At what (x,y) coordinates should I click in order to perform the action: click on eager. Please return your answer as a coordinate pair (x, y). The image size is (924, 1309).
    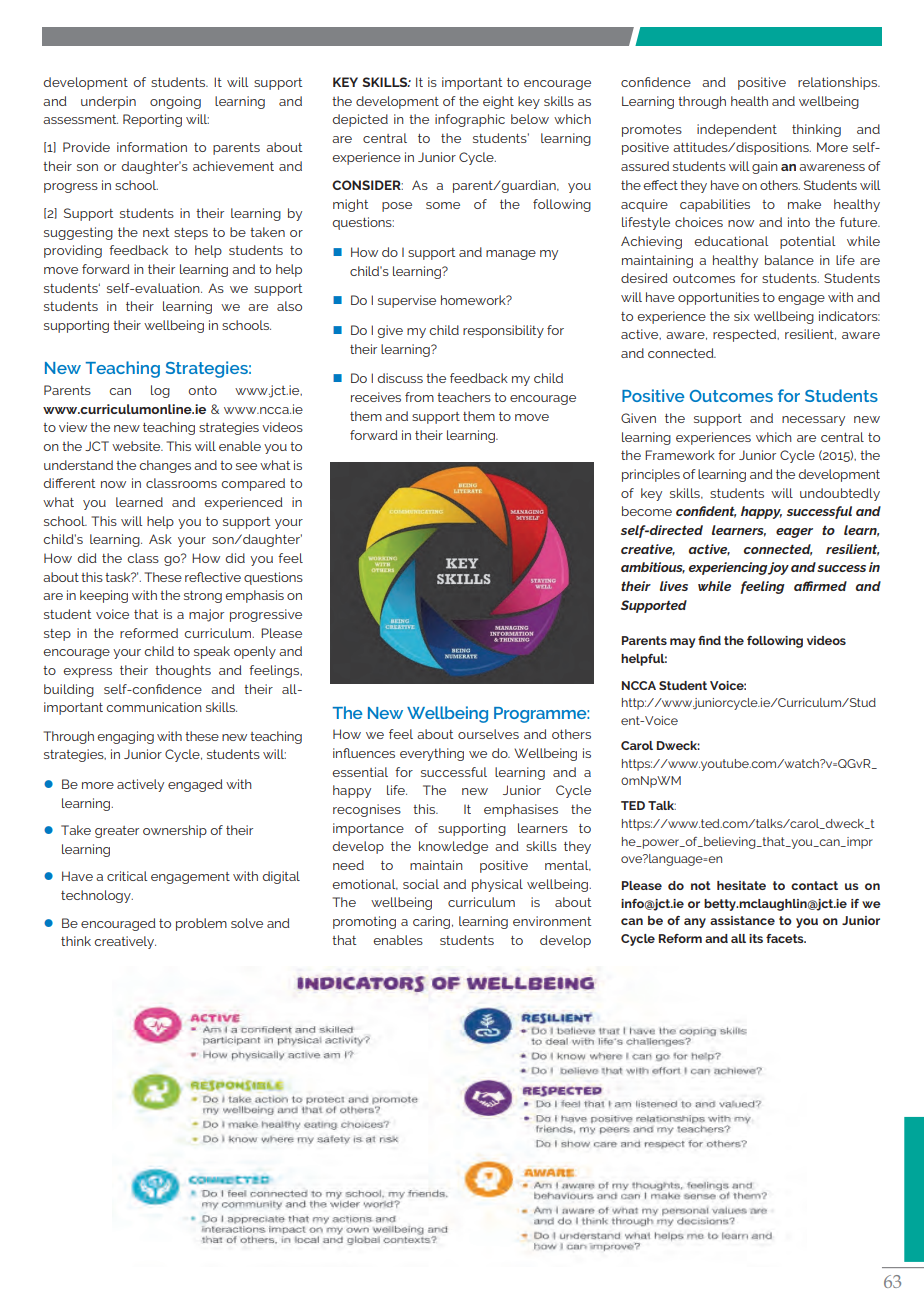
    Looking at the image, I should click on (794, 533).
